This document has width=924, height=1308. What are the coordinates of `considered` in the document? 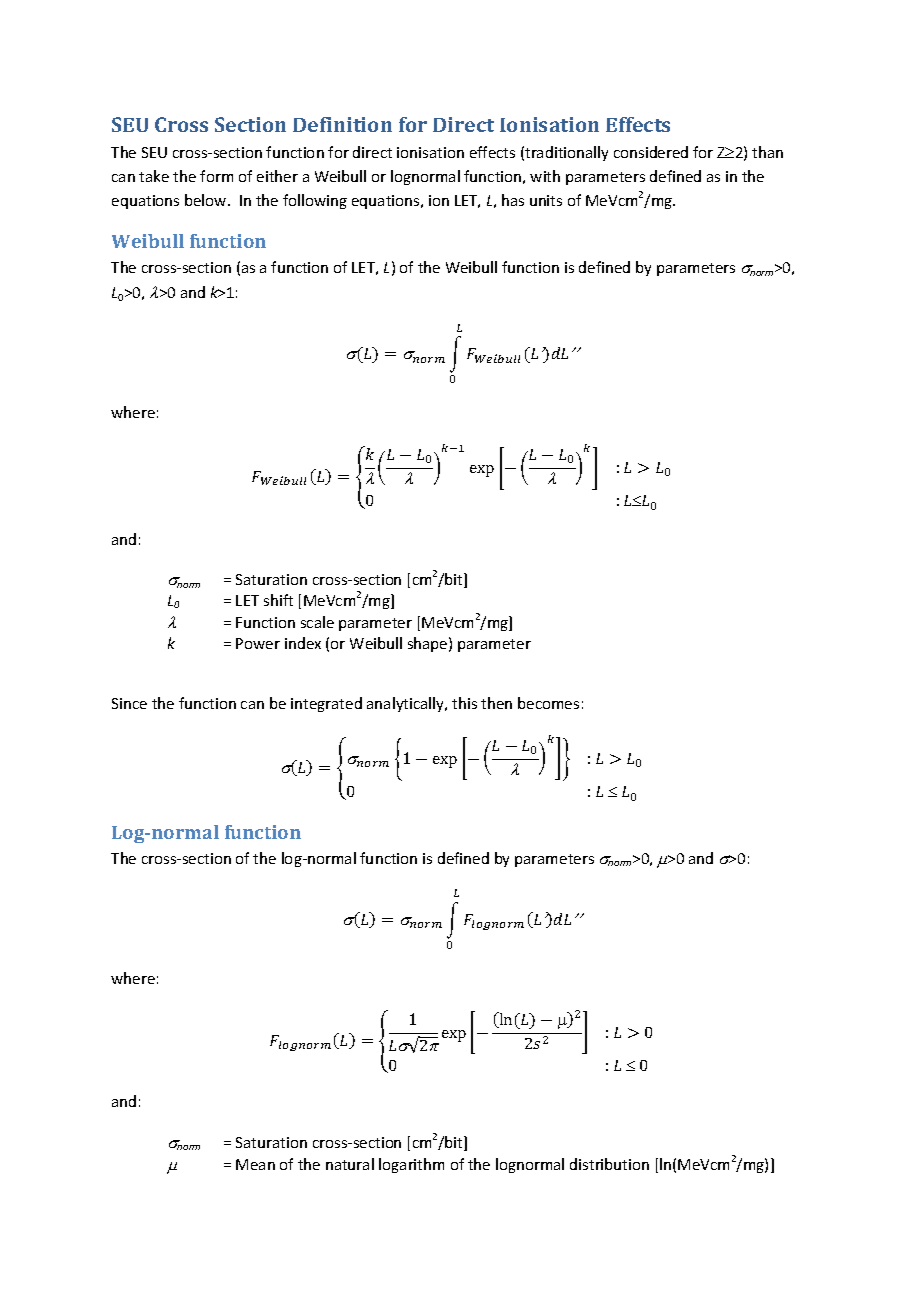 It's located at (651, 152).
